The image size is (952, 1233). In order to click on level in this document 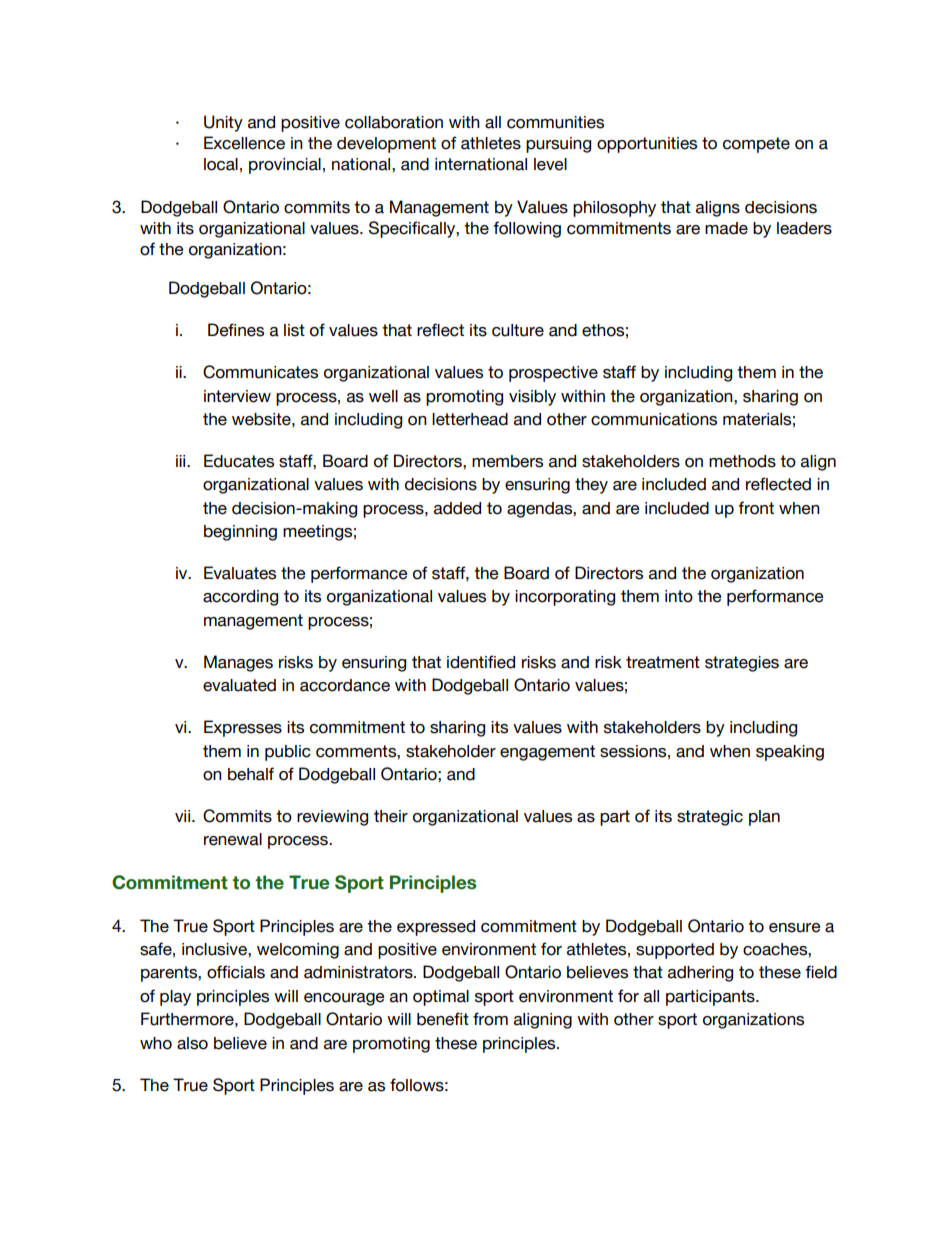, I will do `click(550, 164)`.
